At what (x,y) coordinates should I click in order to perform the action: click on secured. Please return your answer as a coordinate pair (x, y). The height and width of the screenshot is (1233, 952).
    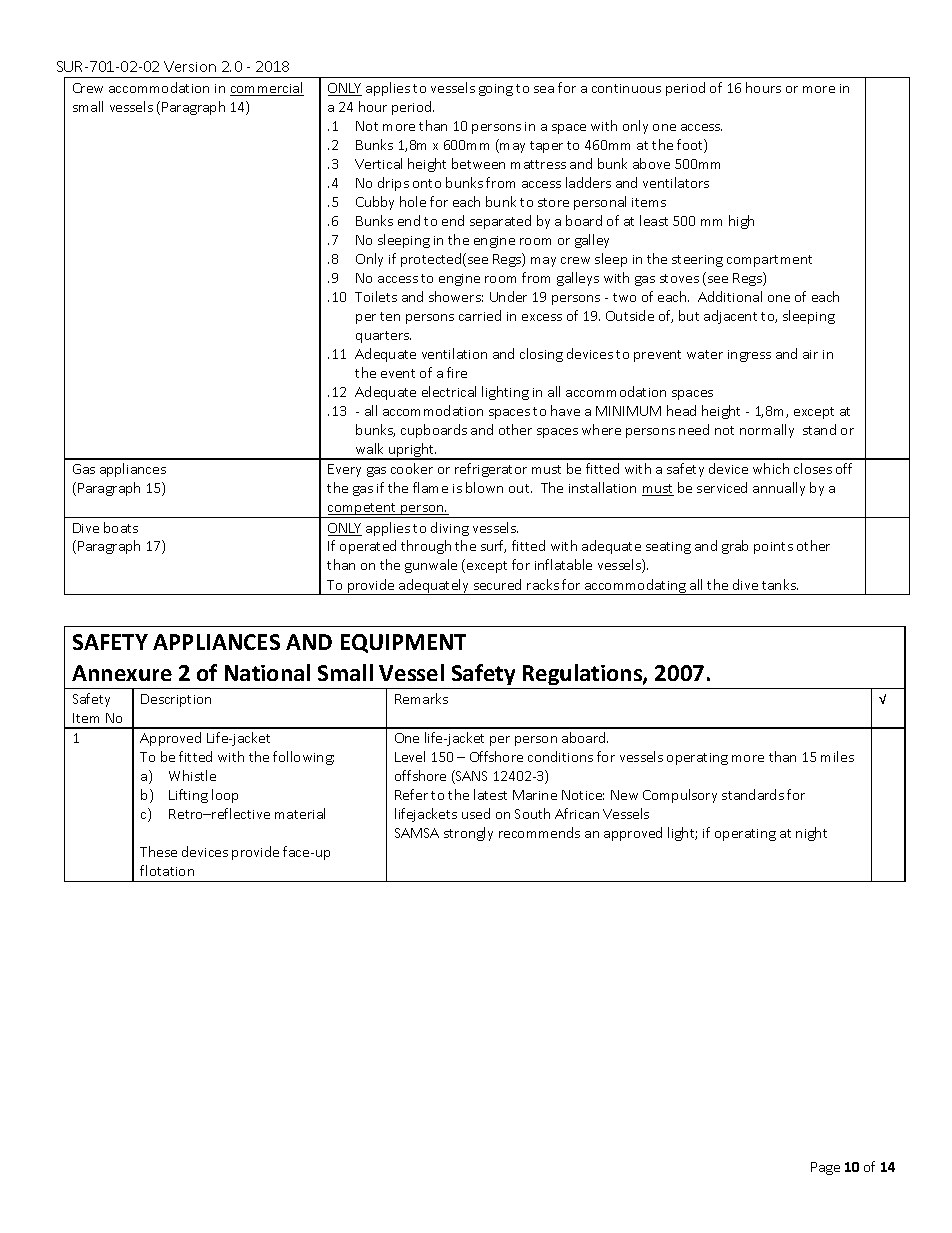
    Looking at the image, I should click on (497, 584).
